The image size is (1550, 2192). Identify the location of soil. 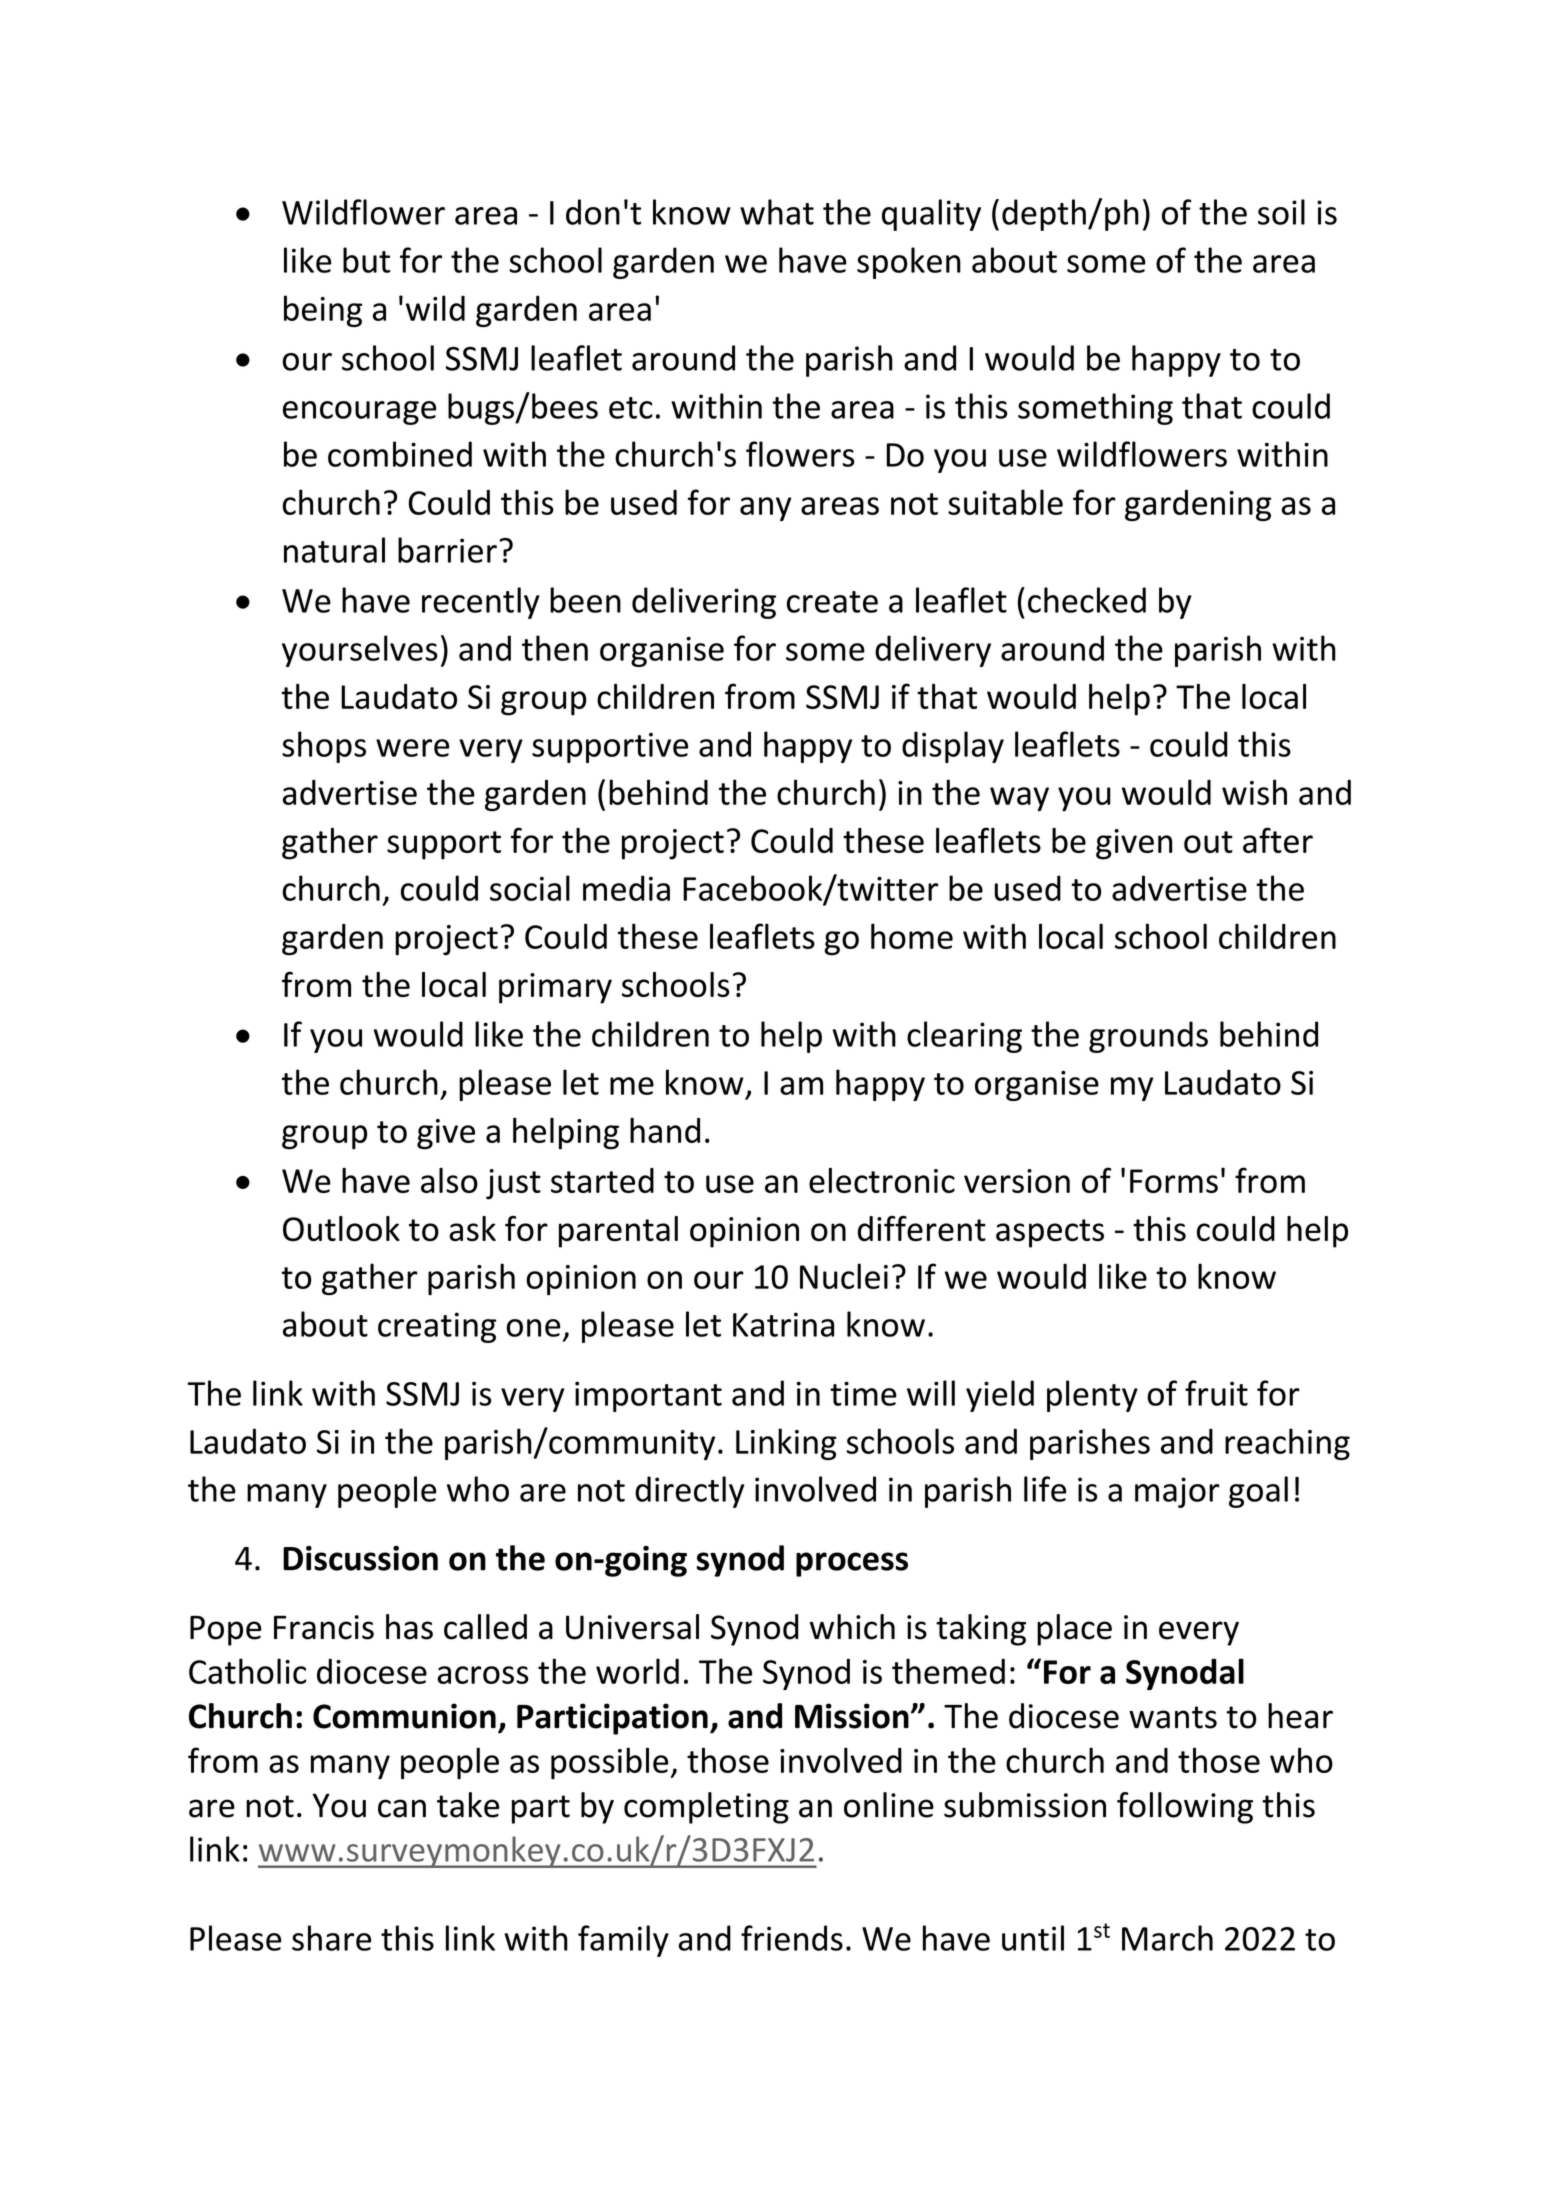
(1281, 212).
